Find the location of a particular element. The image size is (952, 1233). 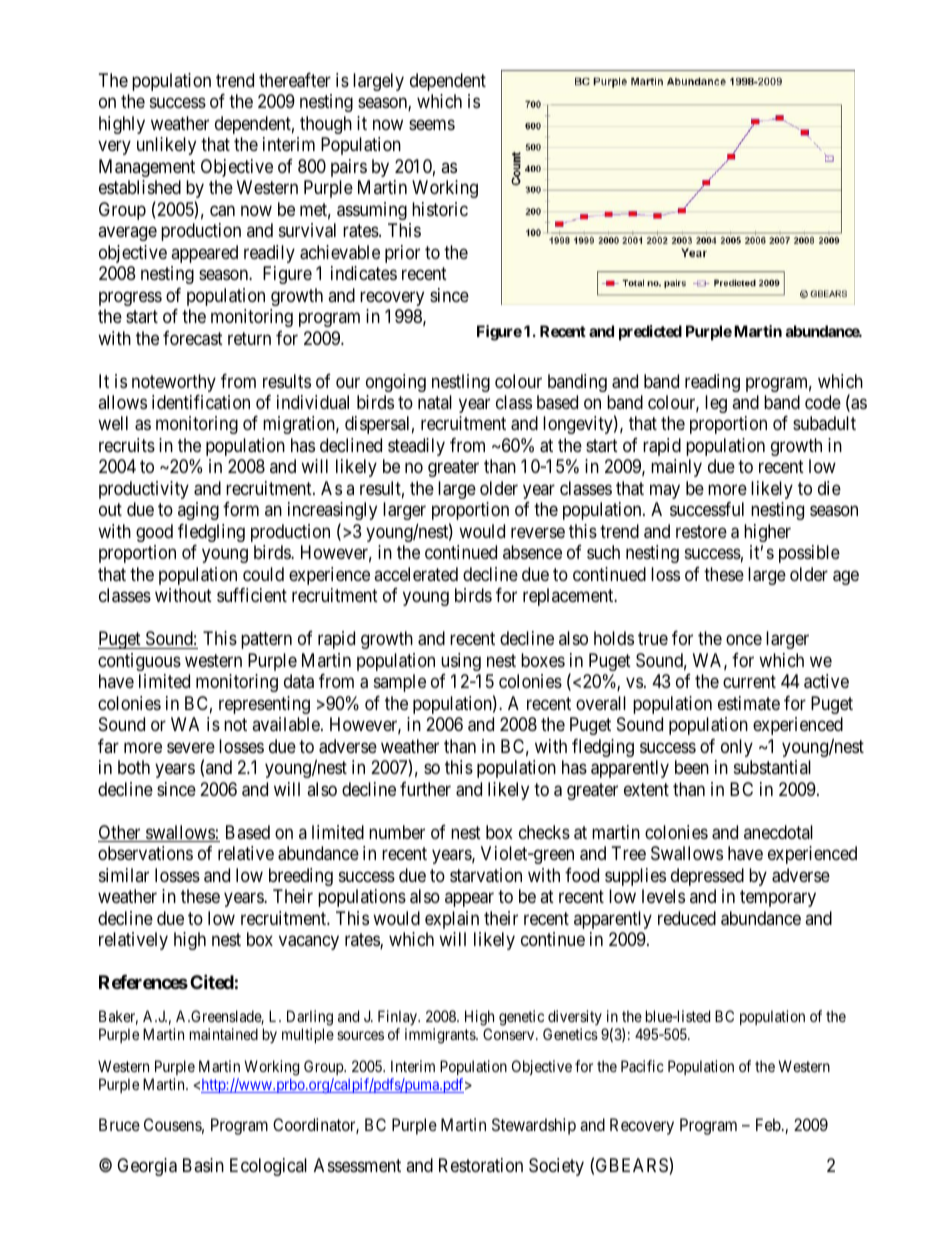

forecast is located at coordinates (193, 338).
